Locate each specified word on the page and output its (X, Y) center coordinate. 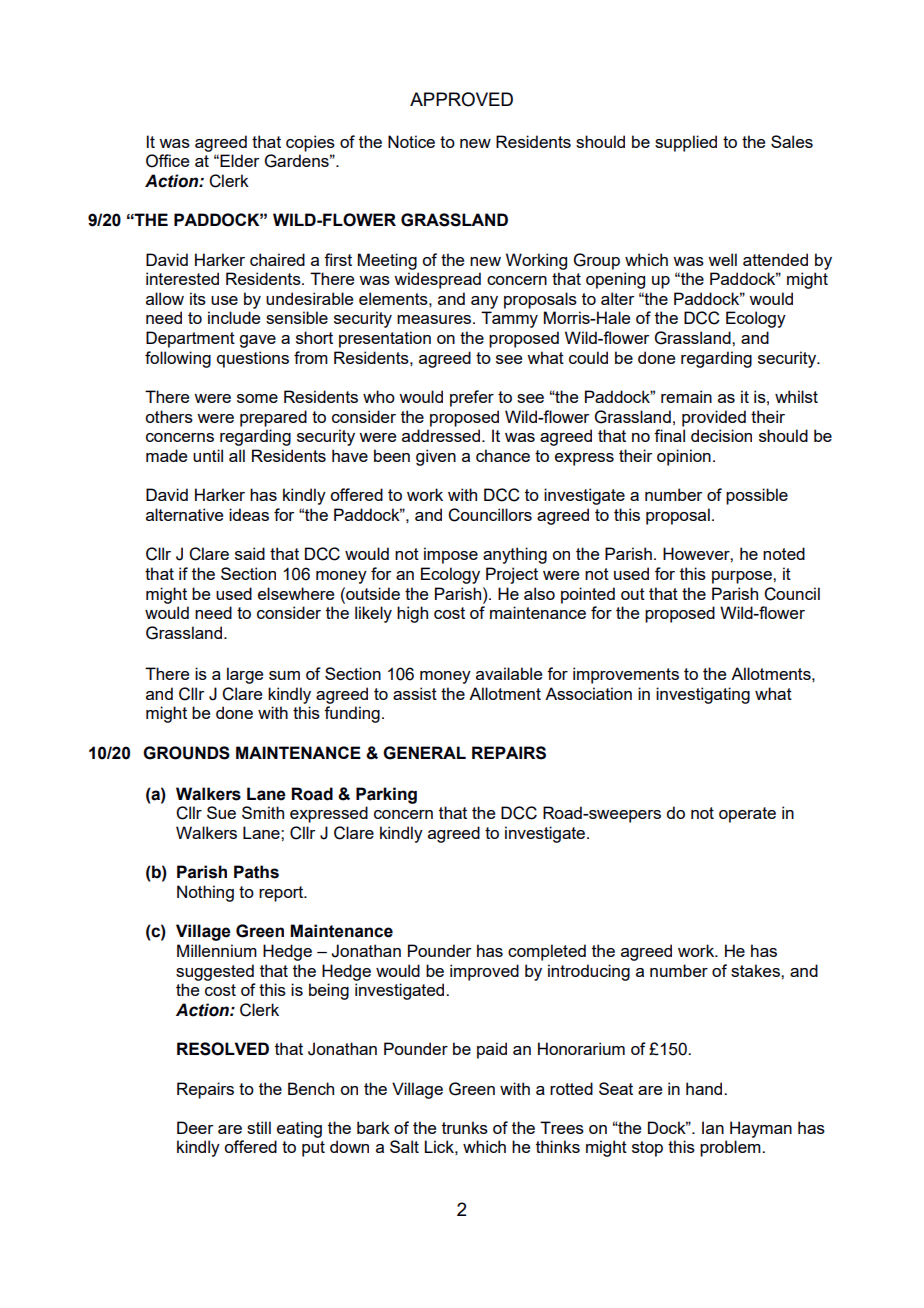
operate (747, 815)
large (245, 675)
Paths (256, 872)
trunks (465, 1127)
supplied (686, 143)
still (259, 1127)
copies (310, 143)
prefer (472, 398)
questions (253, 359)
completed (547, 952)
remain (686, 396)
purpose (743, 577)
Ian (713, 1127)
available (509, 673)
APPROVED (461, 99)
